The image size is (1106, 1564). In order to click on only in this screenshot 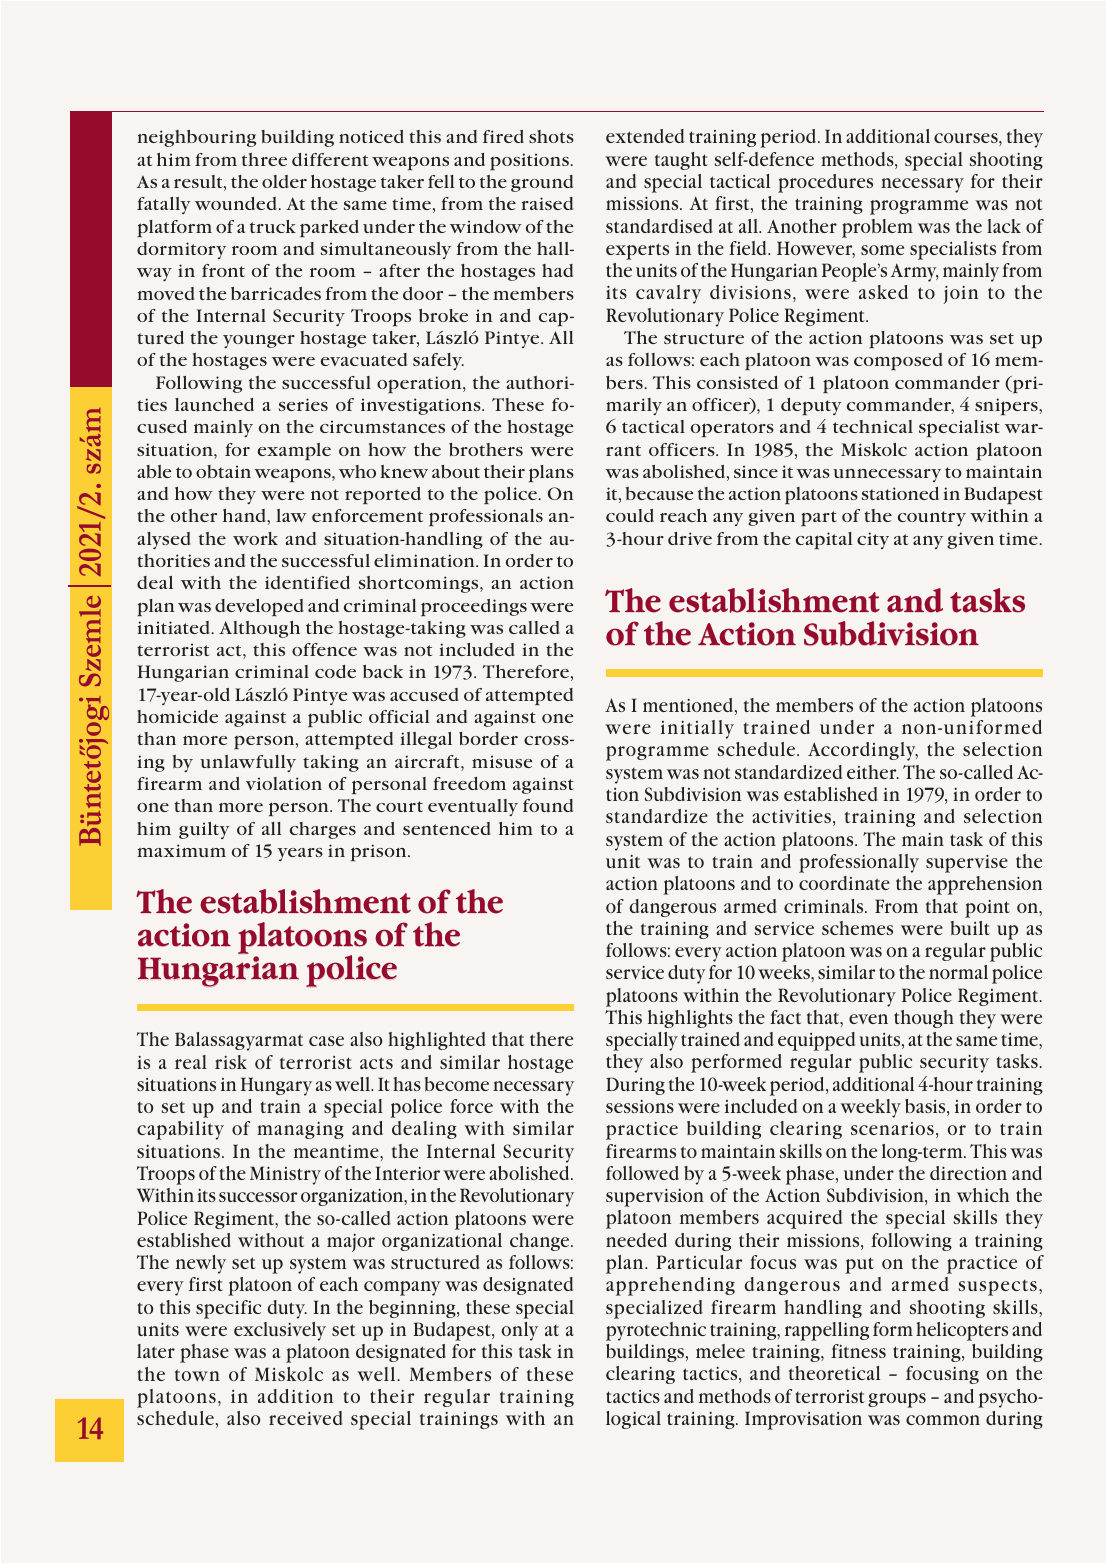, I will do `click(520, 1331)`.
